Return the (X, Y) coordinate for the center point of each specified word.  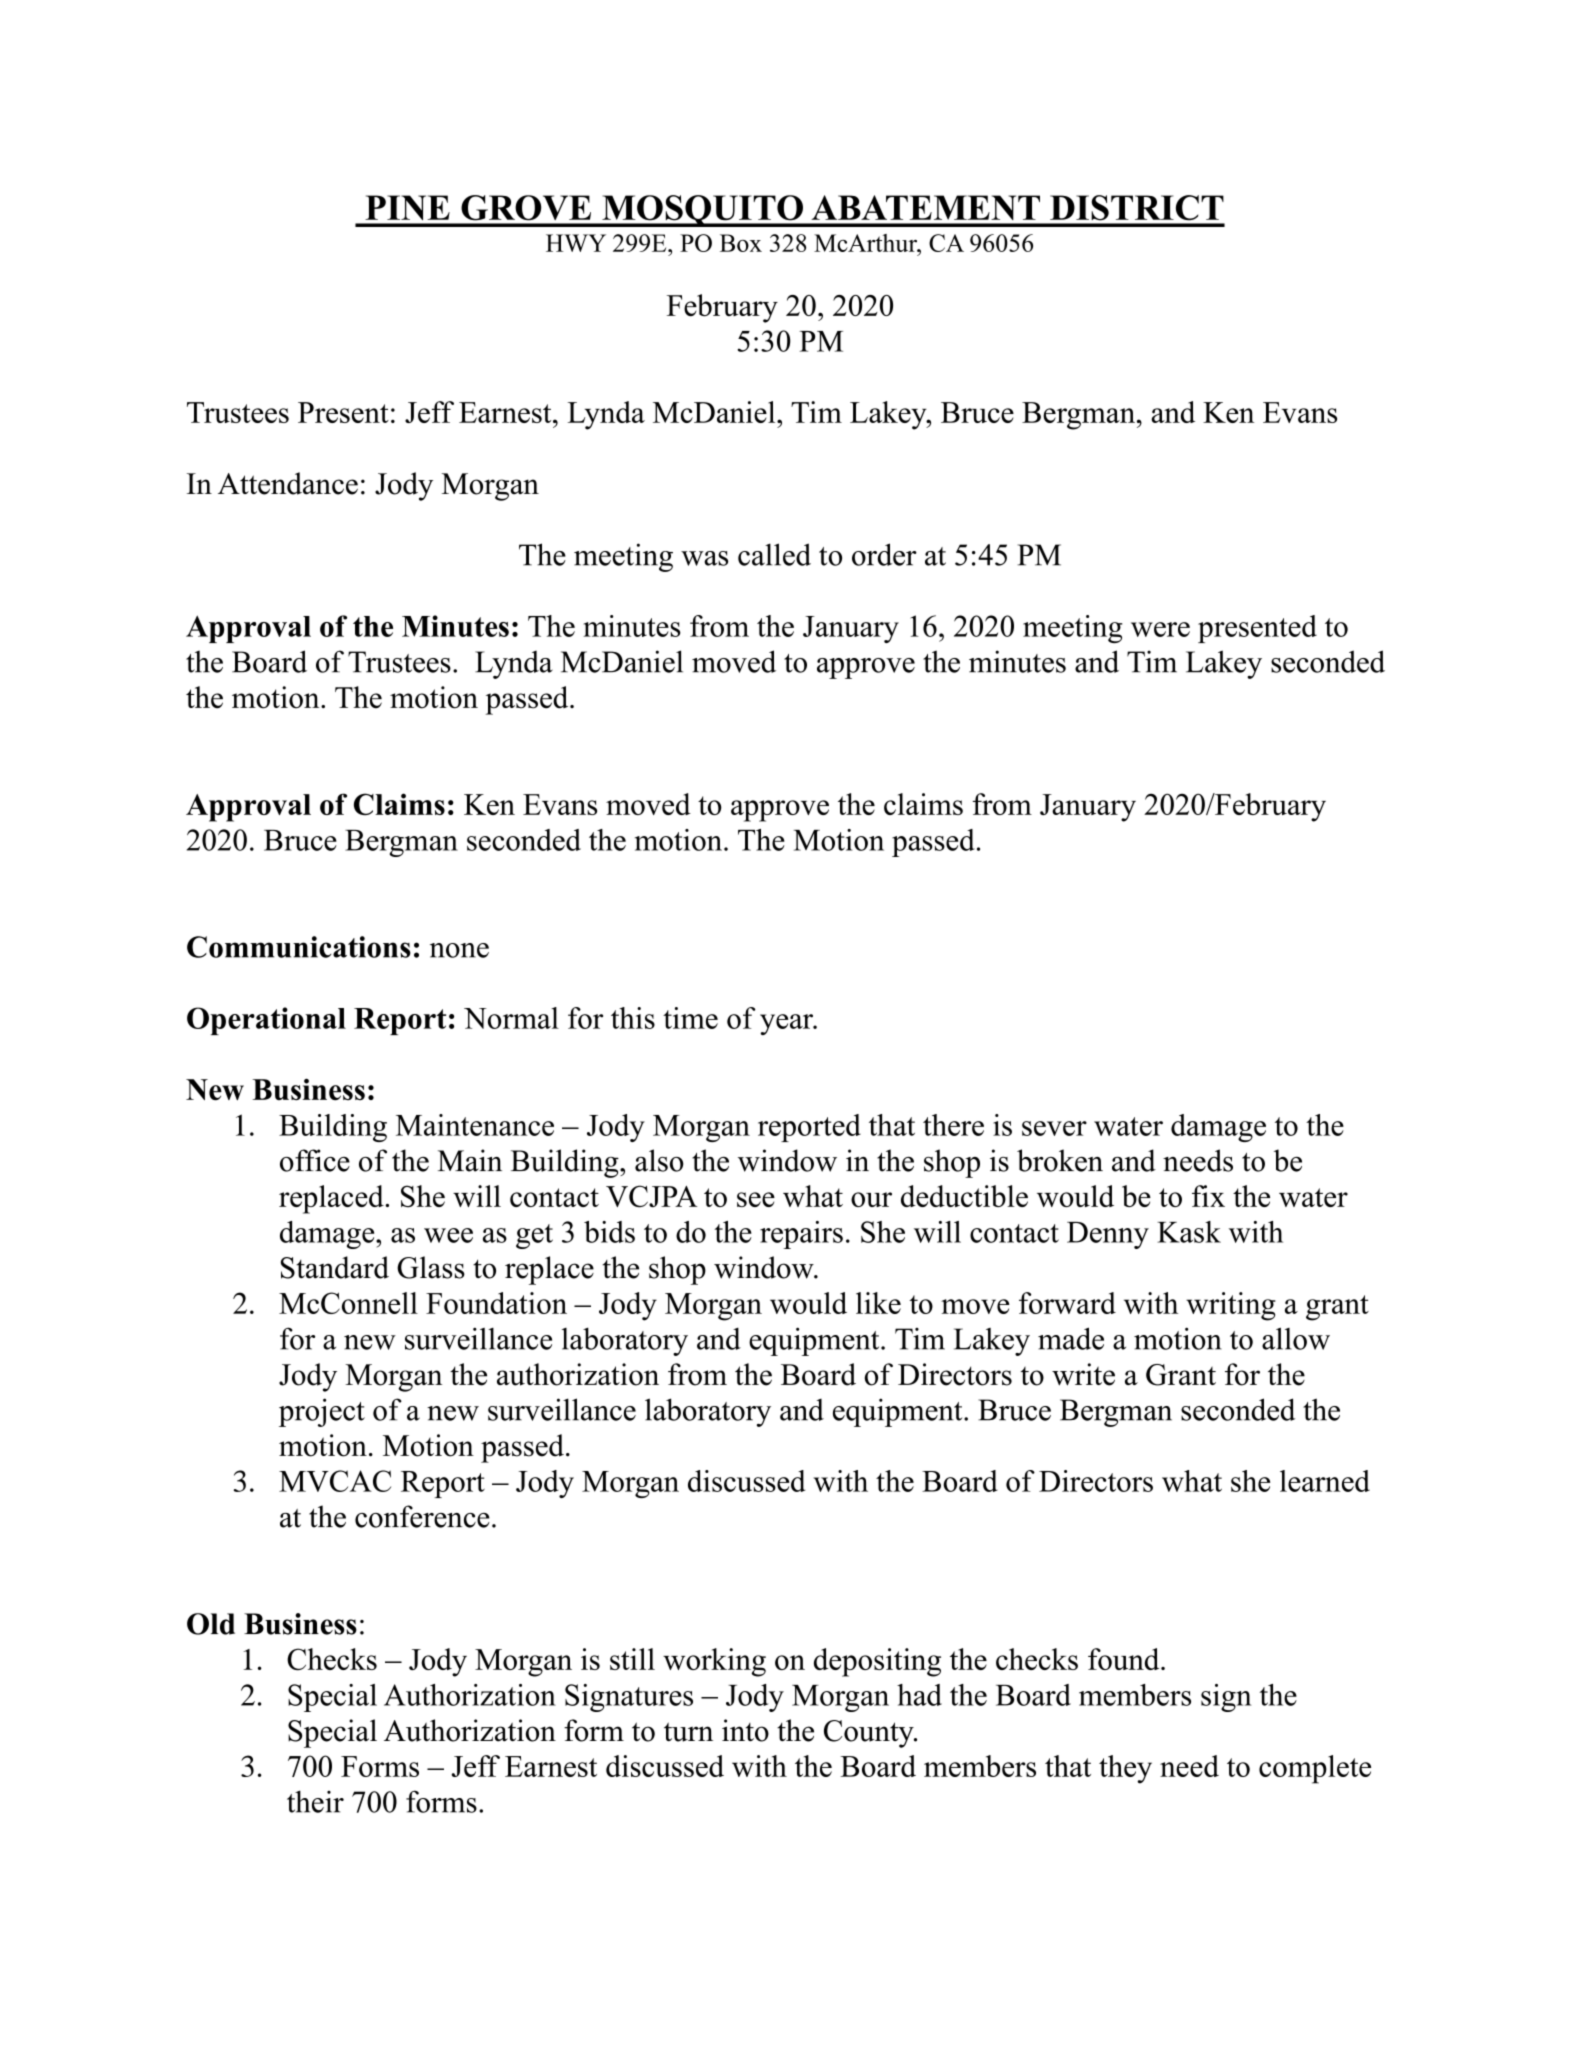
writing (1231, 1306)
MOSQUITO (702, 211)
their (315, 1801)
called (774, 554)
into (745, 1730)
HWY (576, 243)
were (1160, 629)
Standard (335, 1267)
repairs (801, 1235)
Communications (299, 947)
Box (741, 243)
